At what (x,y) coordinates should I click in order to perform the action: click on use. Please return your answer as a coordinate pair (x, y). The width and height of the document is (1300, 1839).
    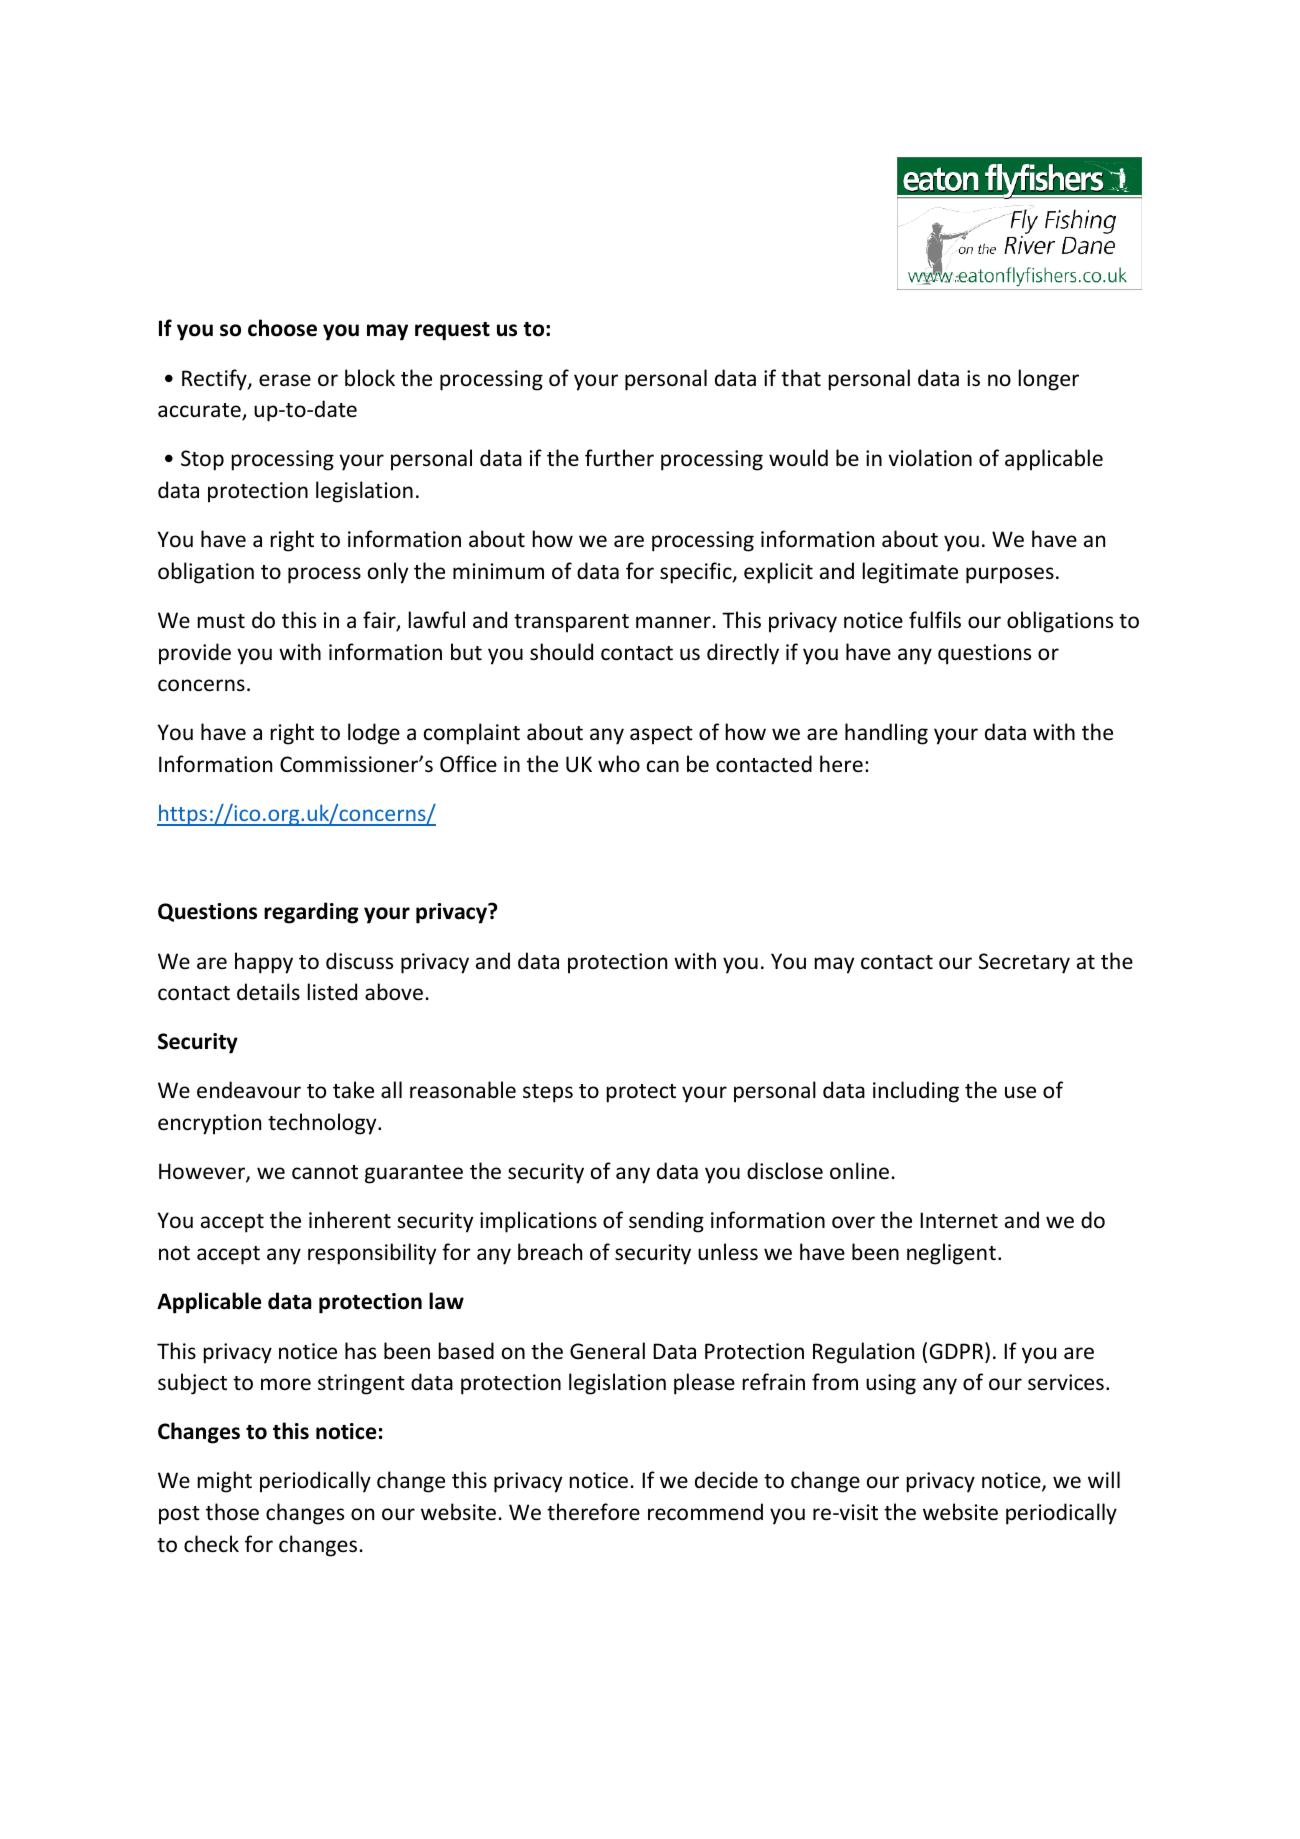
    Looking at the image, I should click on (1020, 1092).
